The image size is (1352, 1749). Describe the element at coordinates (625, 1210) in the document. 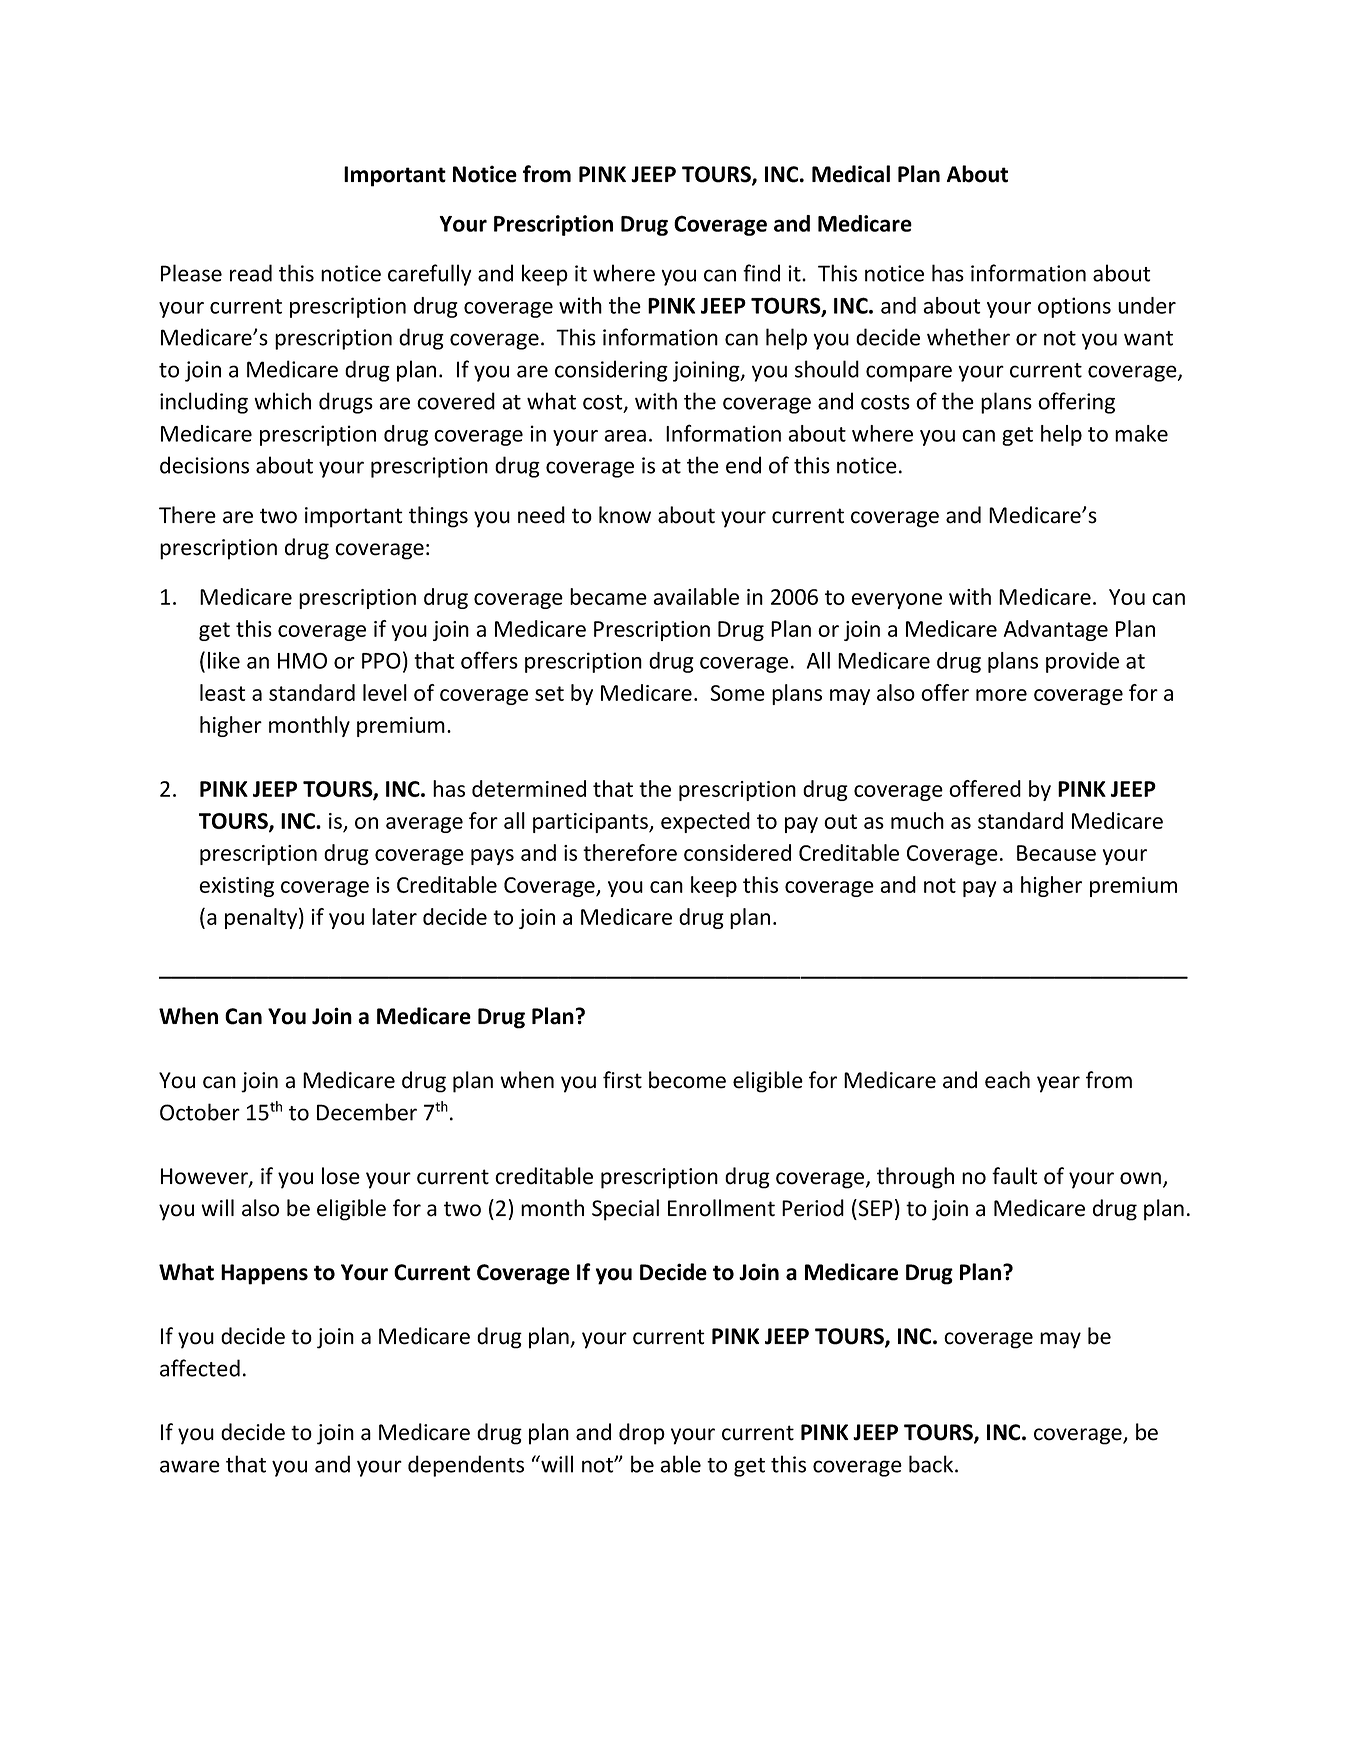

I see `Special` at that location.
